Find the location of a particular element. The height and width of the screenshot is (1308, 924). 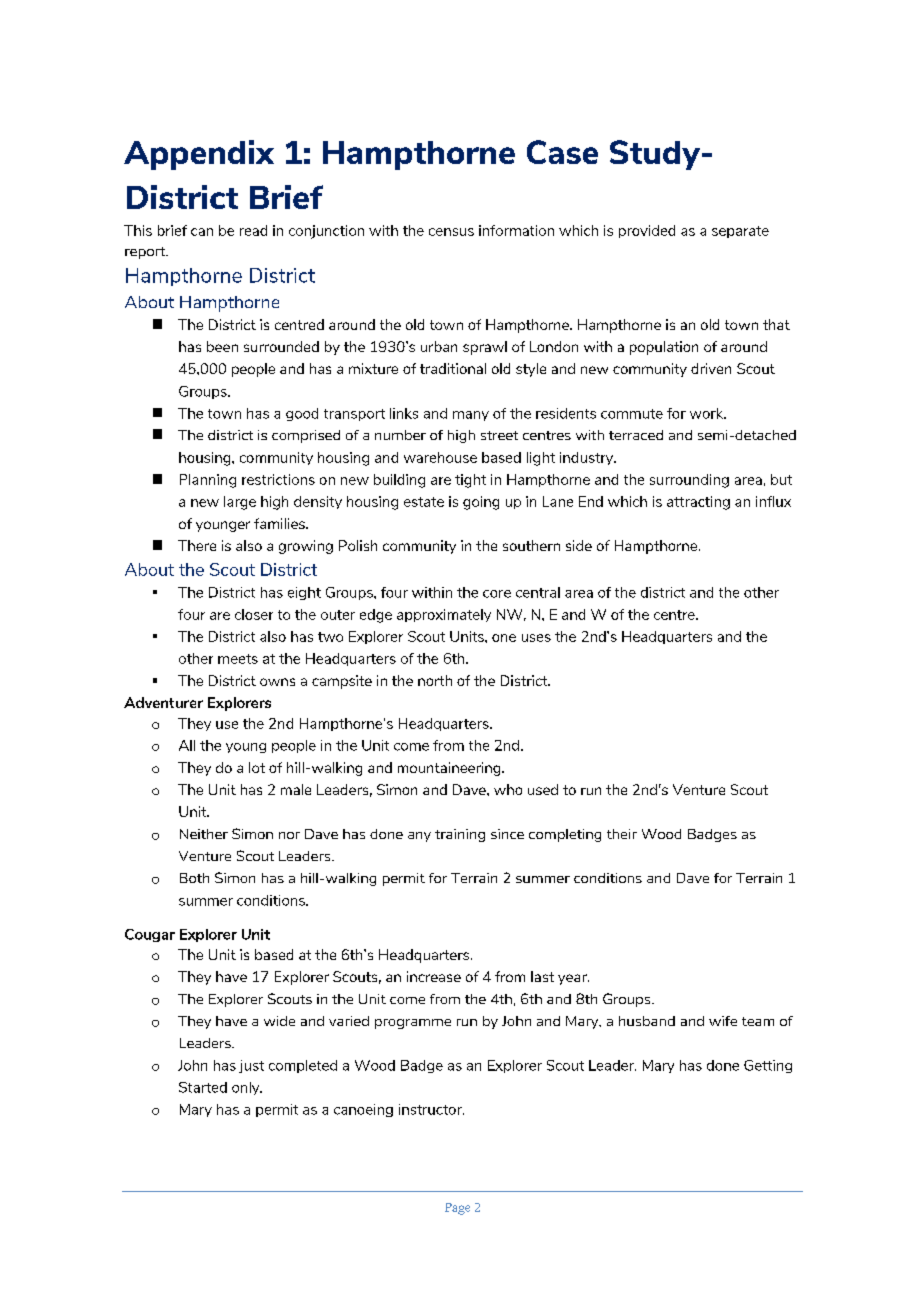

Page is located at coordinates (457, 1209).
